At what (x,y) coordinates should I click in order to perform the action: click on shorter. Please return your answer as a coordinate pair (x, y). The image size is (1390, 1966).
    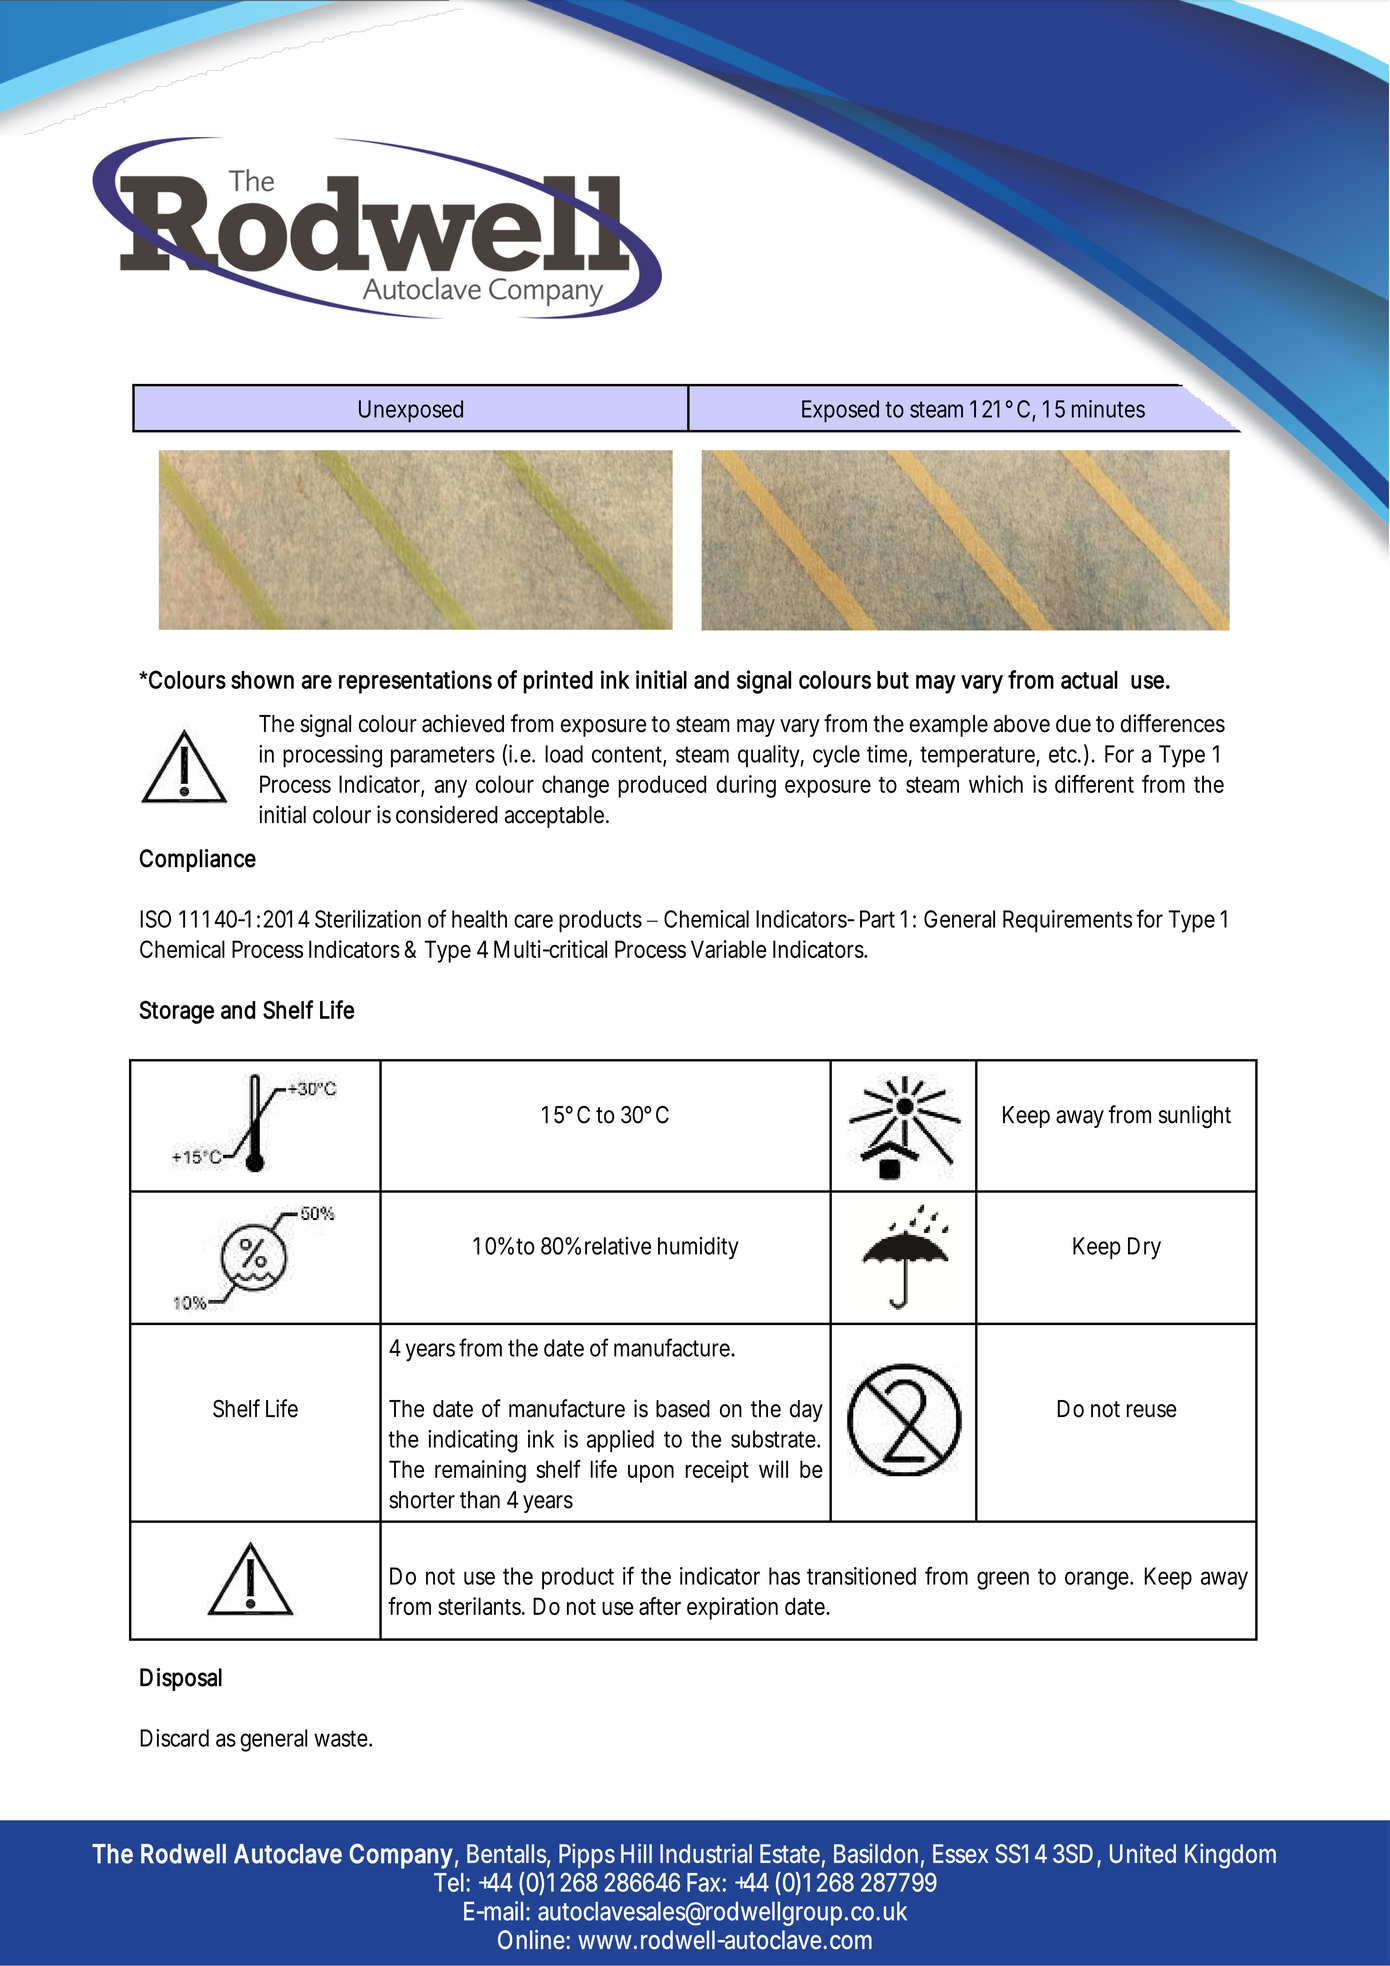
    Looking at the image, I should click on (422, 1500).
